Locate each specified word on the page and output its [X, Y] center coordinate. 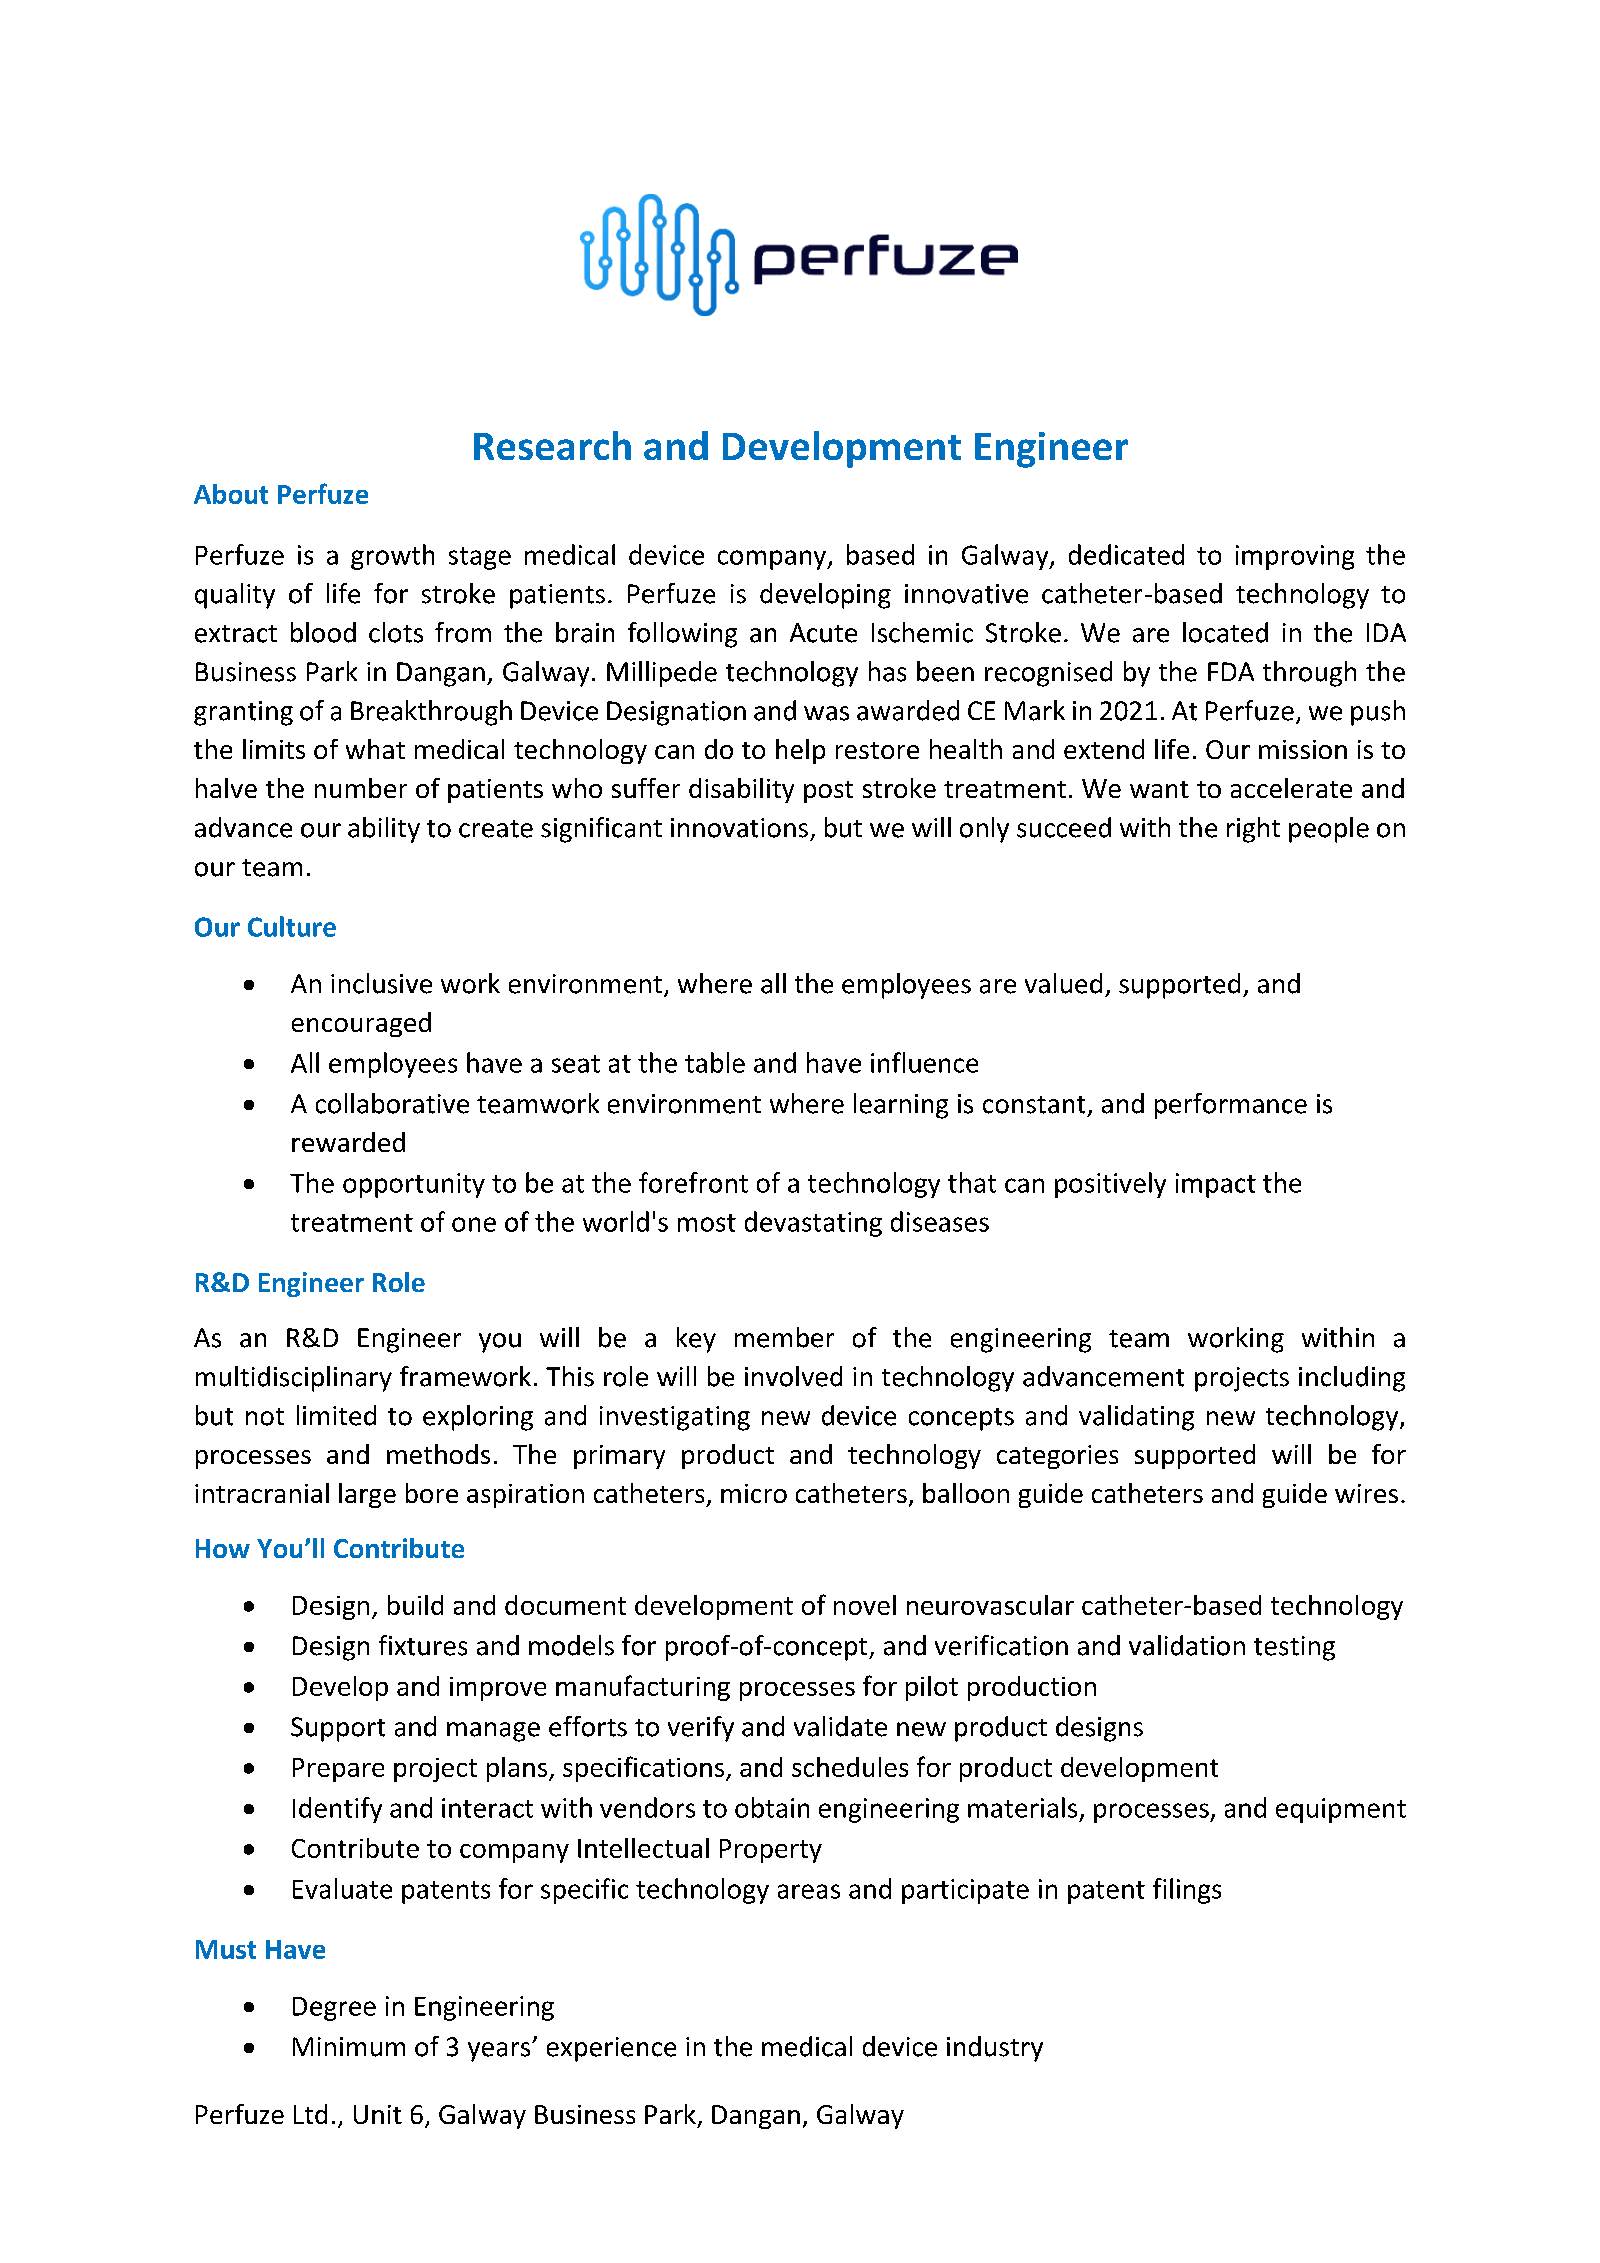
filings [1187, 1891]
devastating [813, 1224]
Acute [823, 633]
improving [1295, 557]
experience [611, 2049]
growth [392, 557]
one [474, 1224]
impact [1216, 1185]
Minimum [349, 2047]
